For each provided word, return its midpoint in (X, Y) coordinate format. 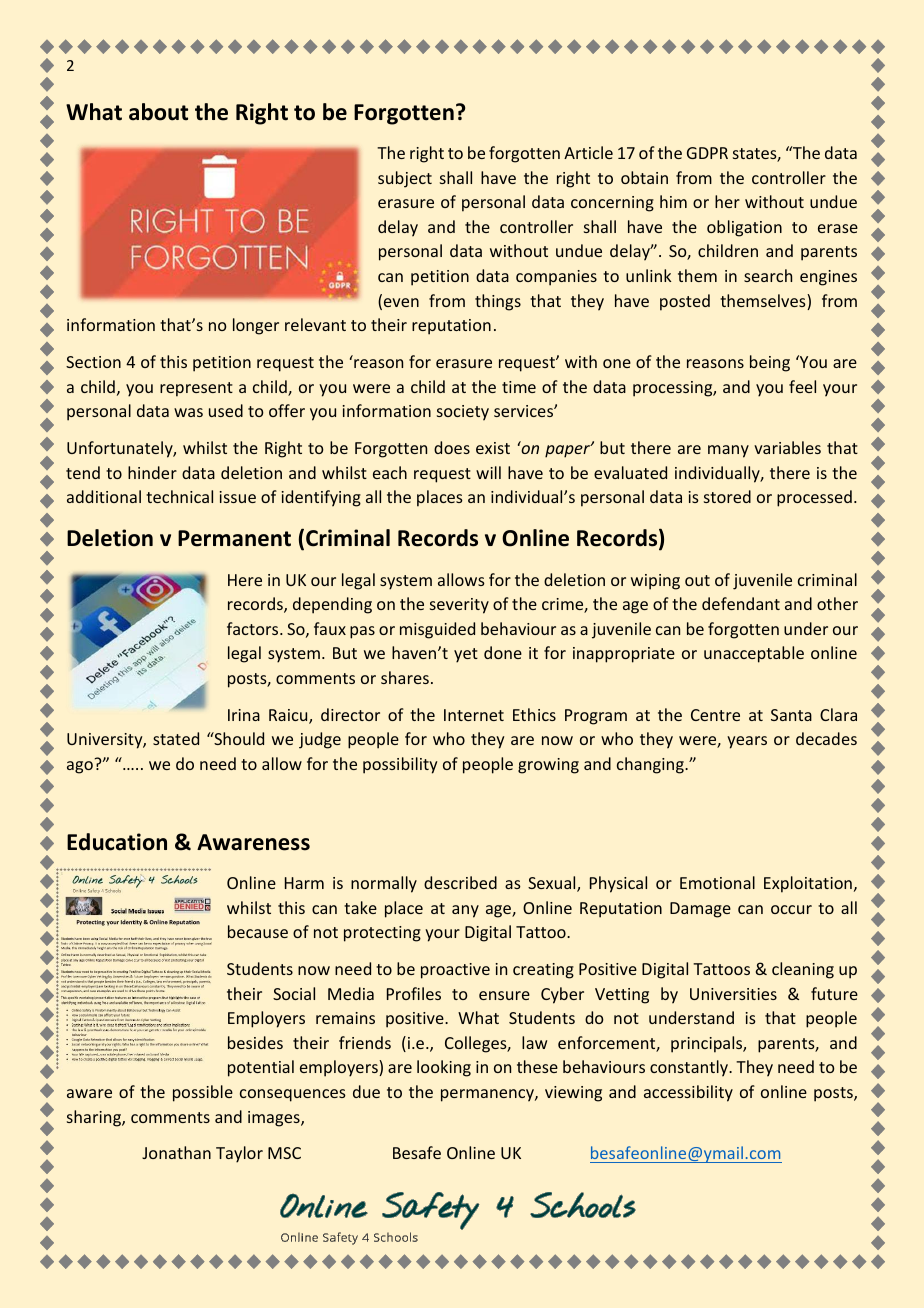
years (747, 742)
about (158, 112)
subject (405, 179)
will (488, 472)
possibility (400, 765)
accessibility (688, 1093)
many (728, 451)
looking (444, 1068)
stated (176, 738)
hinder (152, 472)
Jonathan (176, 1152)
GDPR (707, 153)
